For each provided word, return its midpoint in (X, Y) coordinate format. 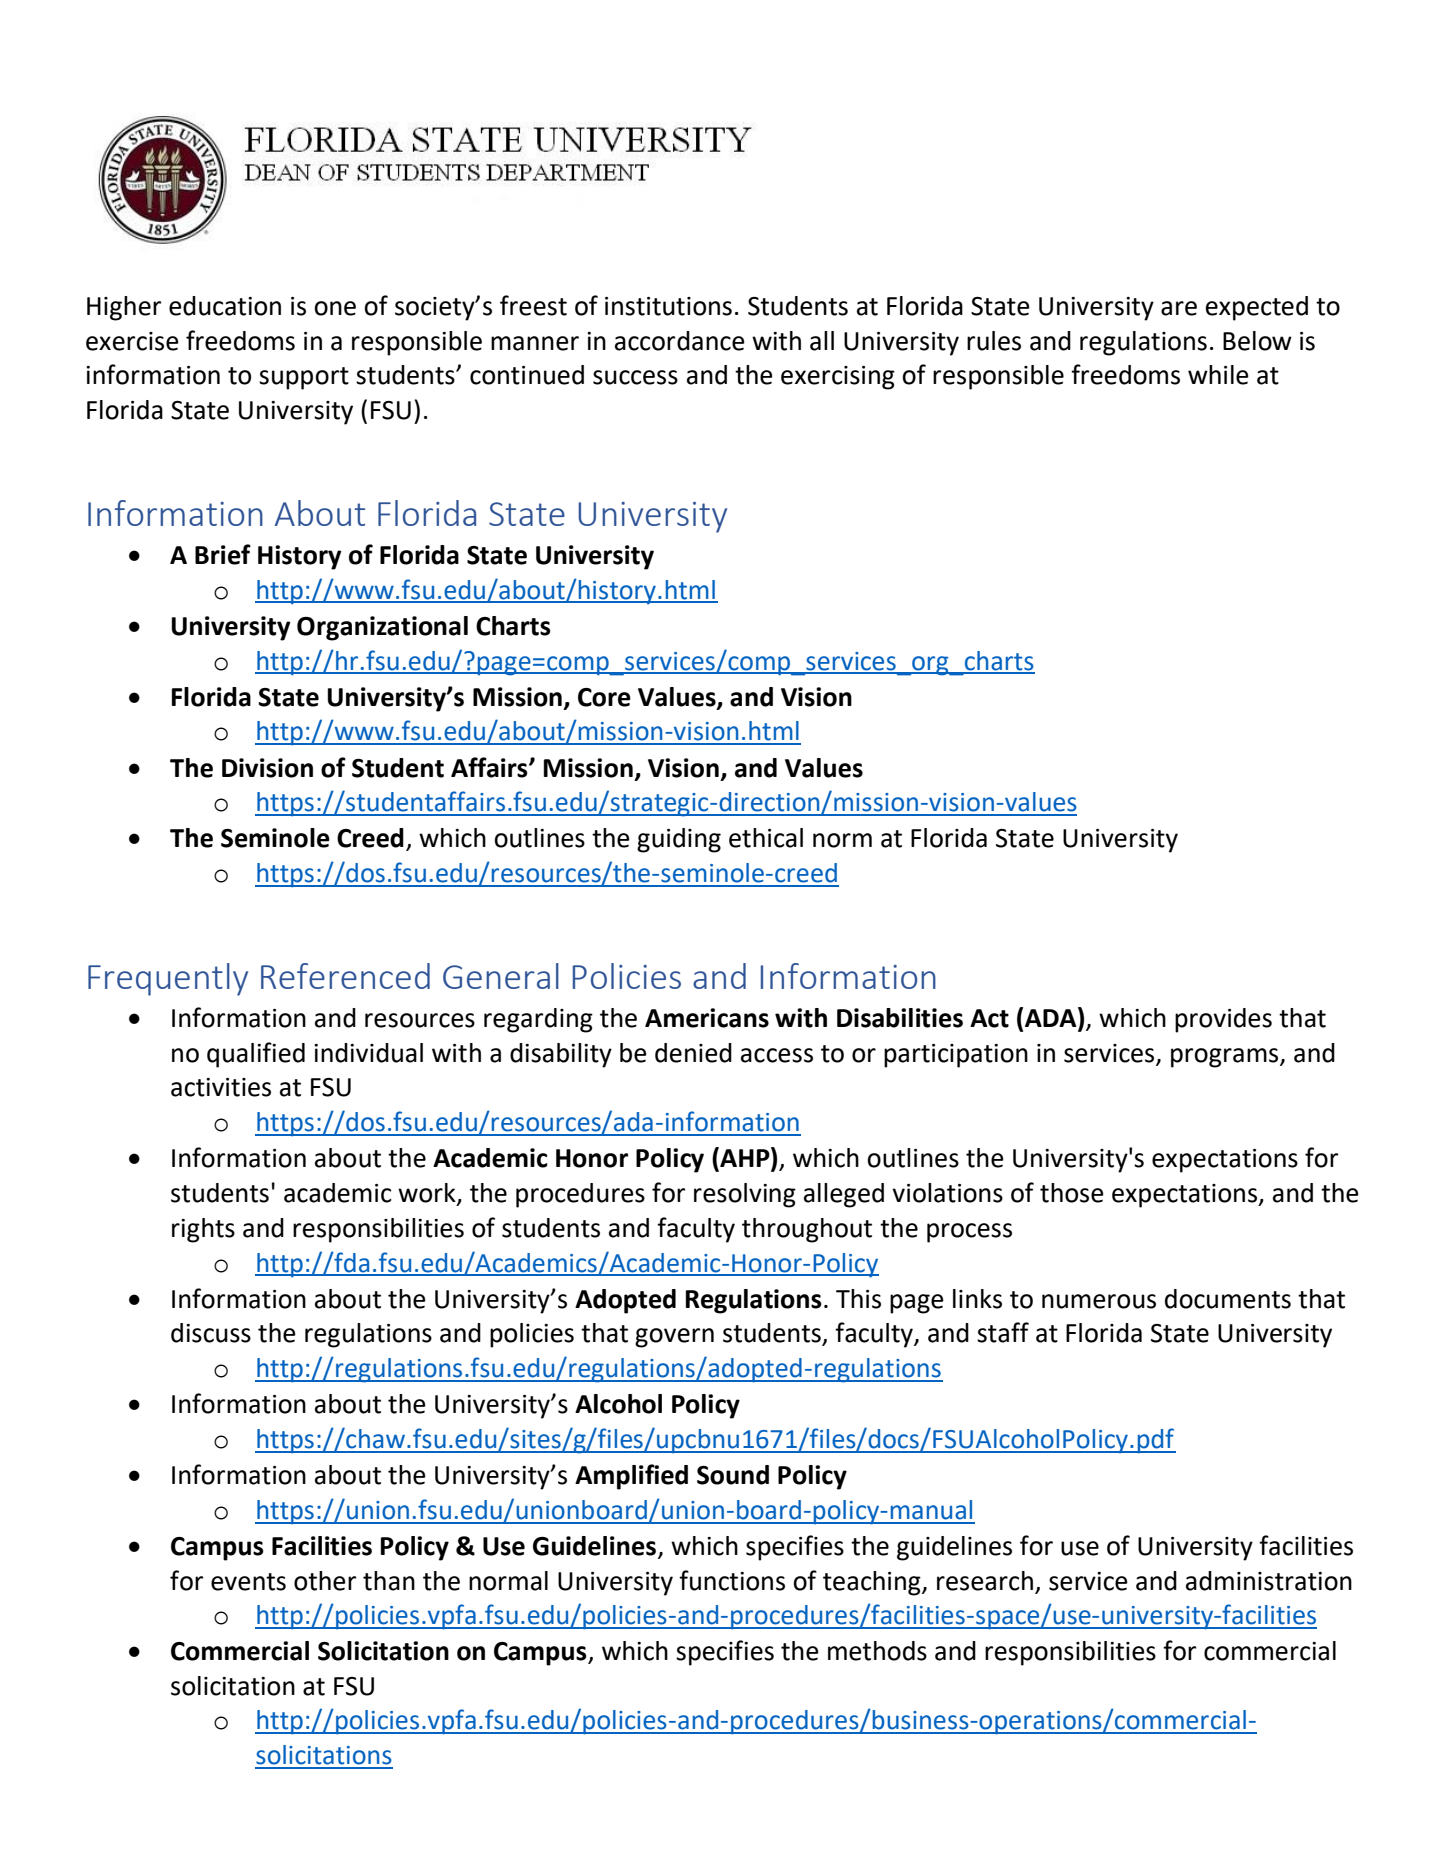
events (248, 1582)
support (304, 378)
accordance (680, 341)
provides (1223, 1020)
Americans (707, 1018)
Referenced (345, 976)
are (1179, 308)
